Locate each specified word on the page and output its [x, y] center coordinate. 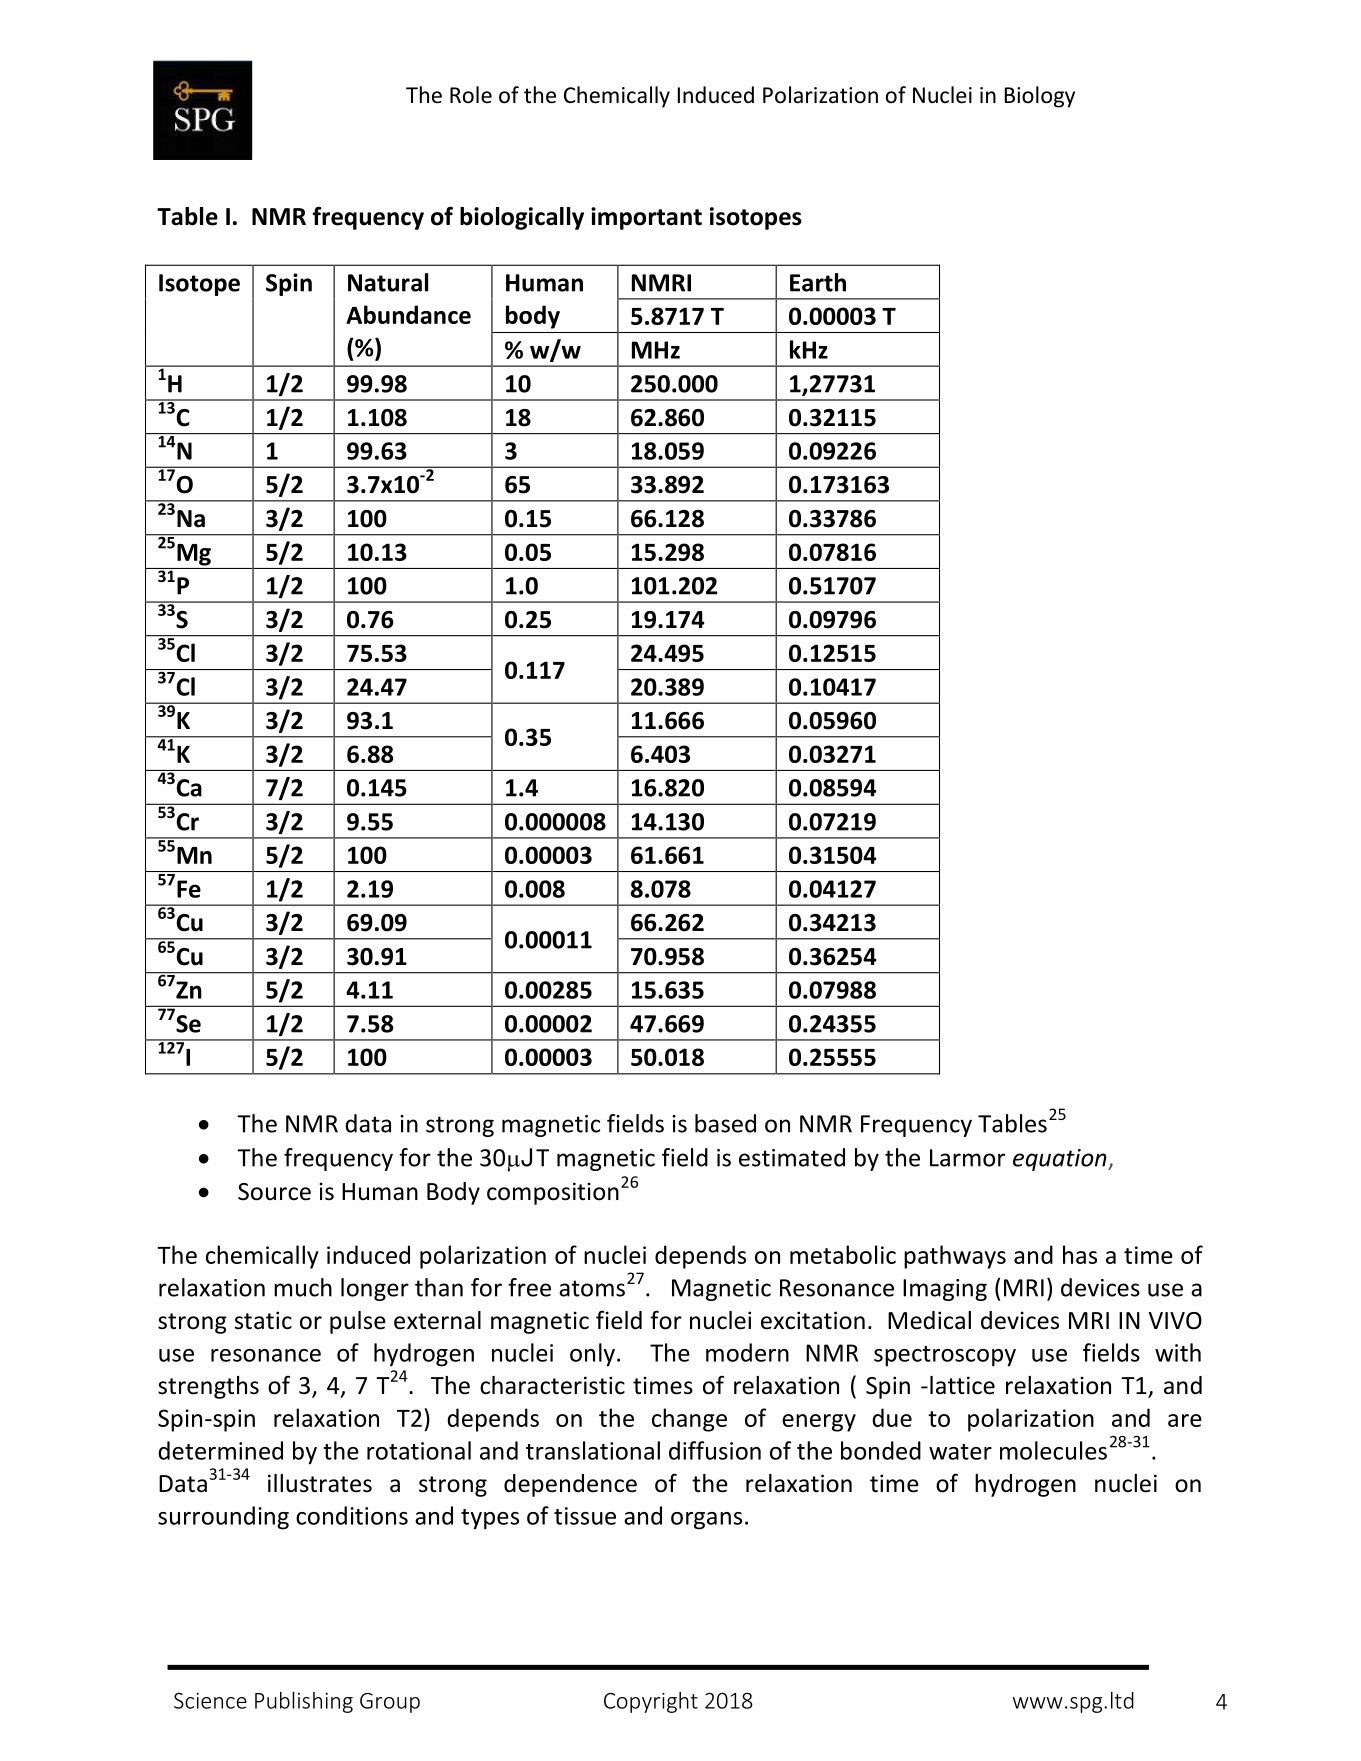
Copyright [651, 1702]
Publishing [304, 1702]
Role [471, 95]
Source [274, 1192]
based [725, 1123]
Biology [1040, 97]
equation [1061, 1160]
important [646, 218]
